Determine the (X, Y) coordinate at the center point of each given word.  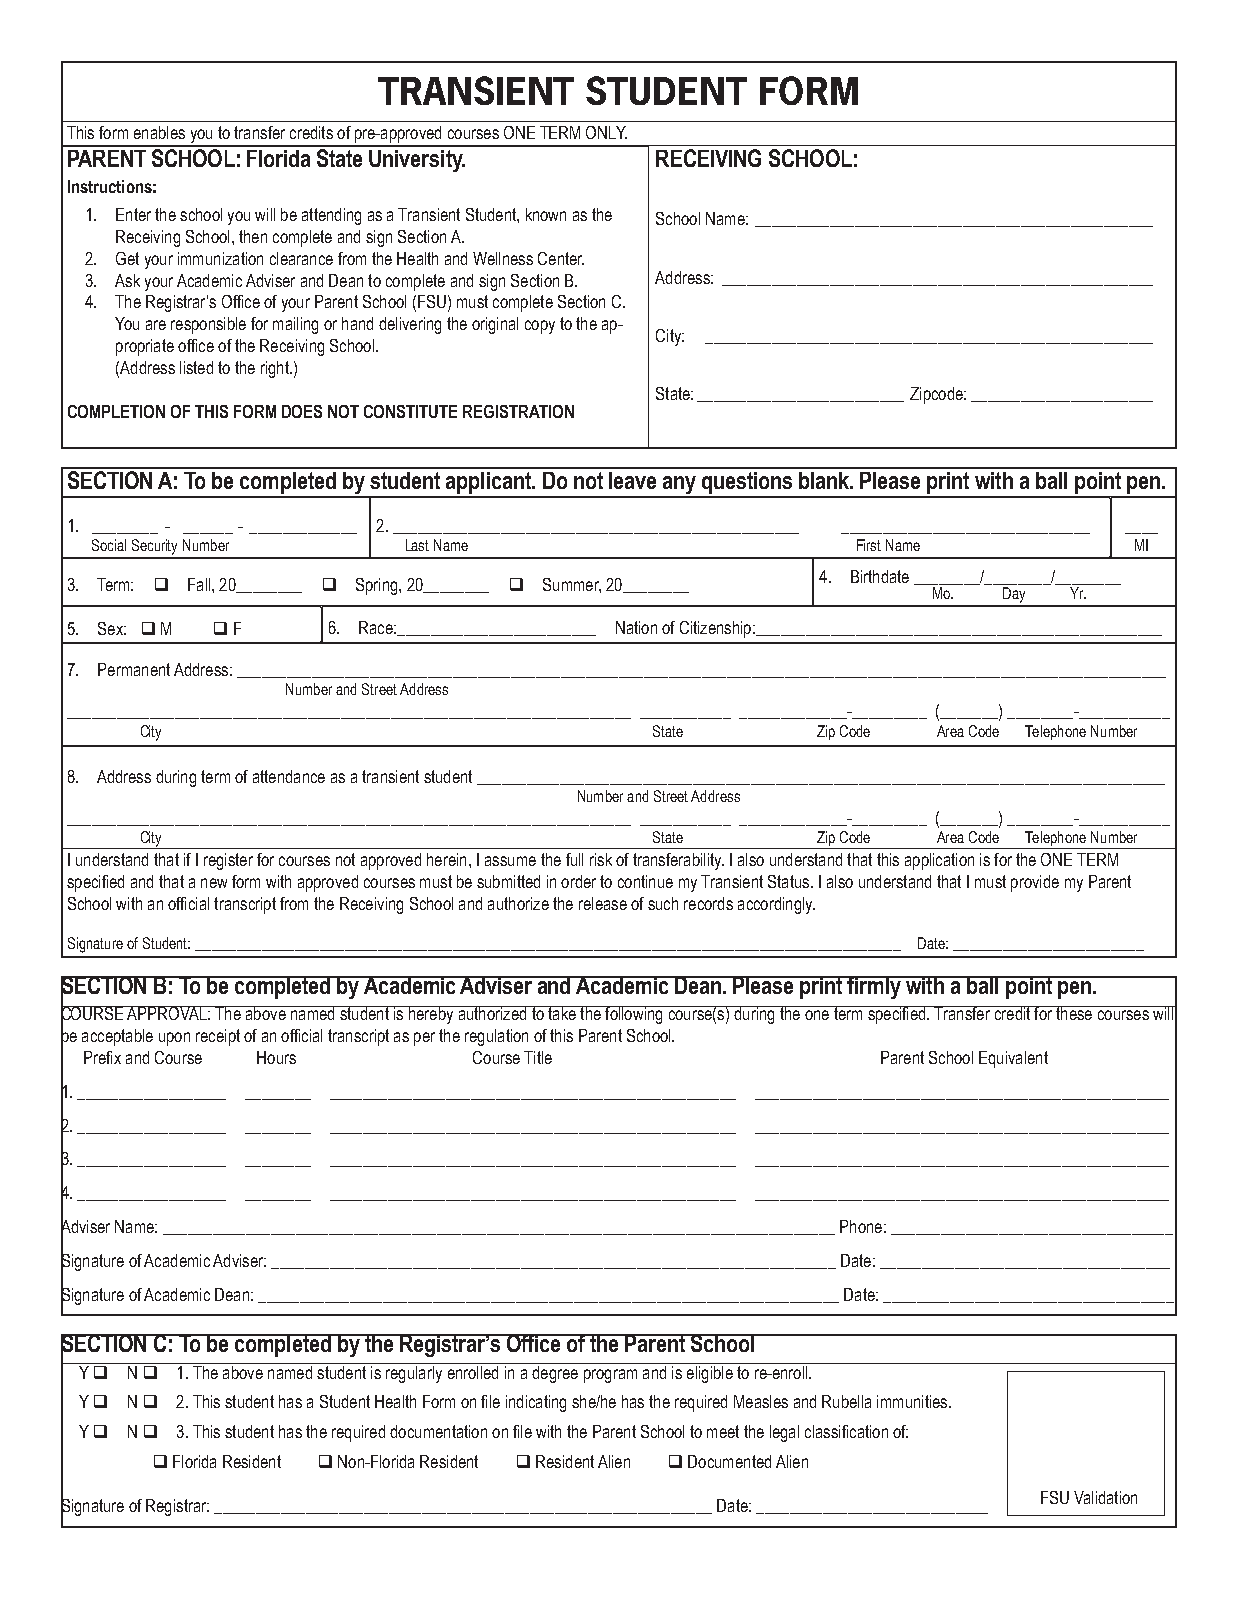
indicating (536, 1403)
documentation (438, 1431)
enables (159, 132)
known (546, 214)
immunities (913, 1401)
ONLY (606, 132)
